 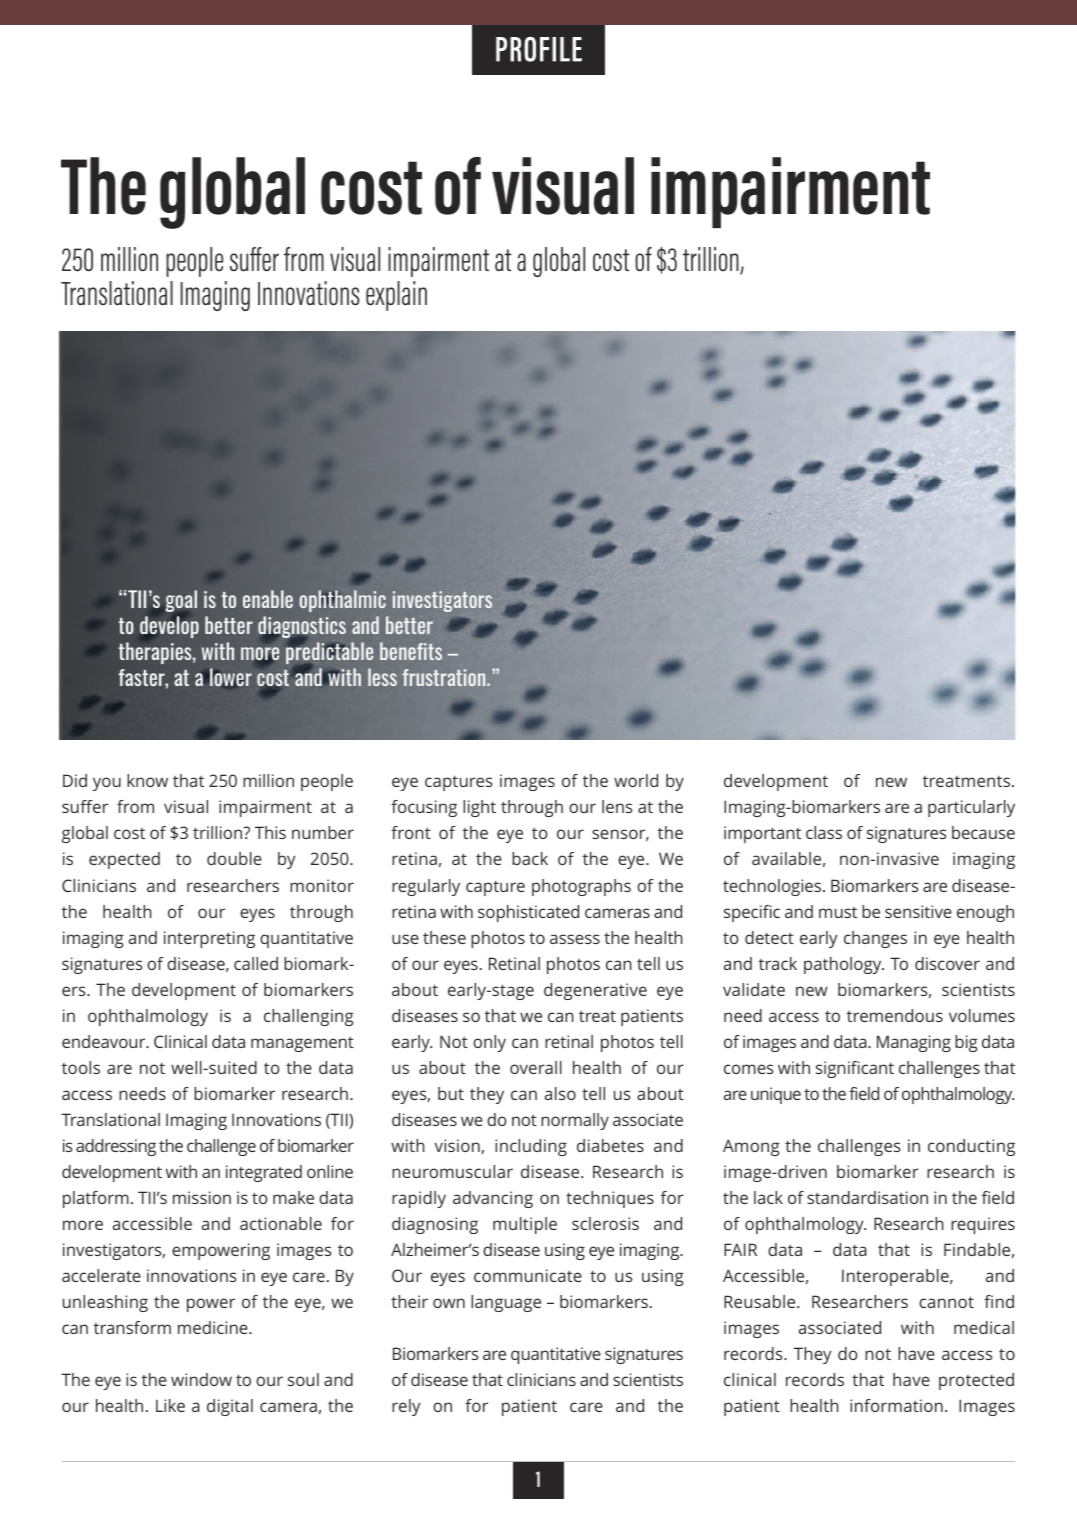 I want to click on particularly, so click(x=971, y=808).
